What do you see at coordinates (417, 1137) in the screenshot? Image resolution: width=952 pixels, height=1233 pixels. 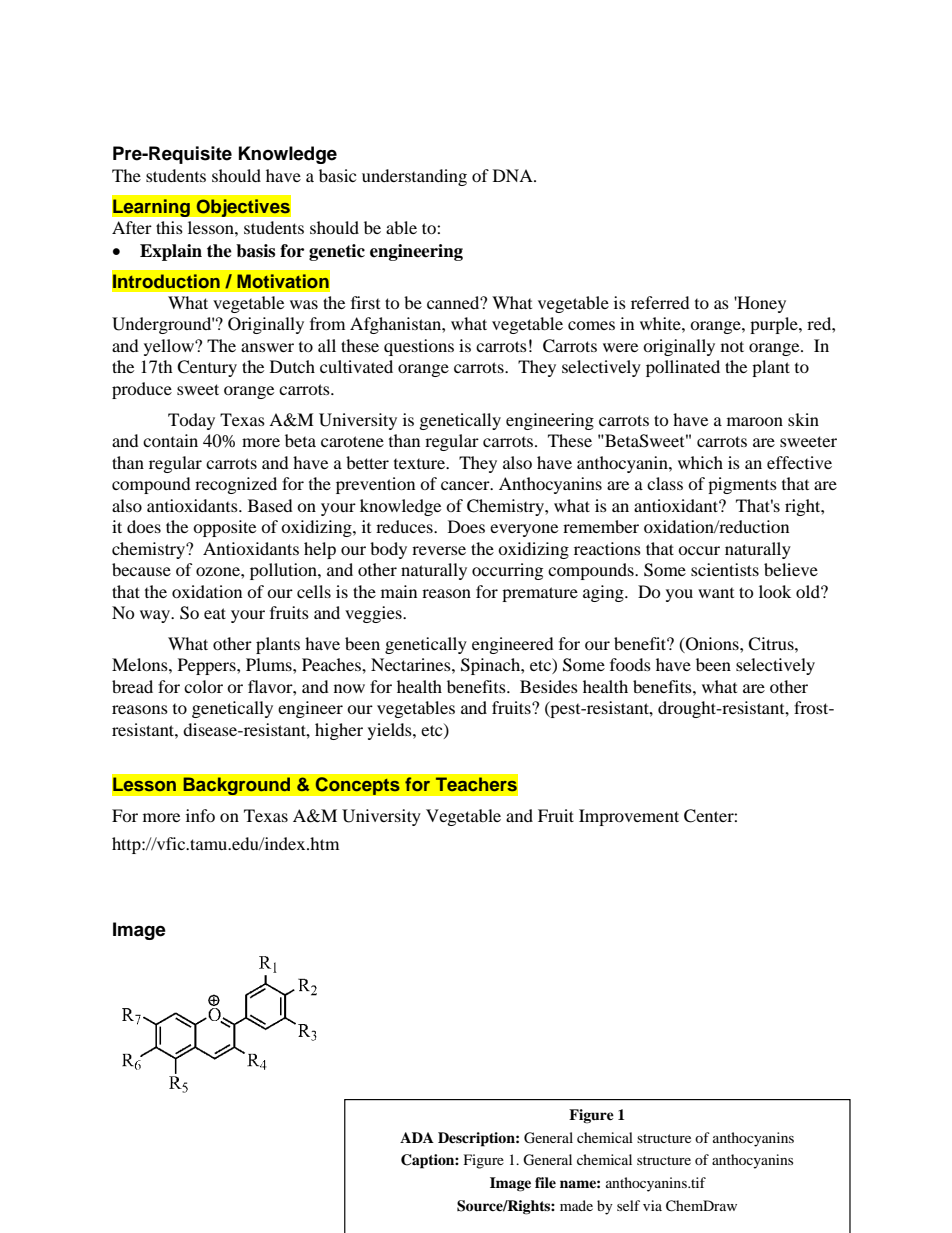 I see `ADA` at bounding box center [417, 1137].
